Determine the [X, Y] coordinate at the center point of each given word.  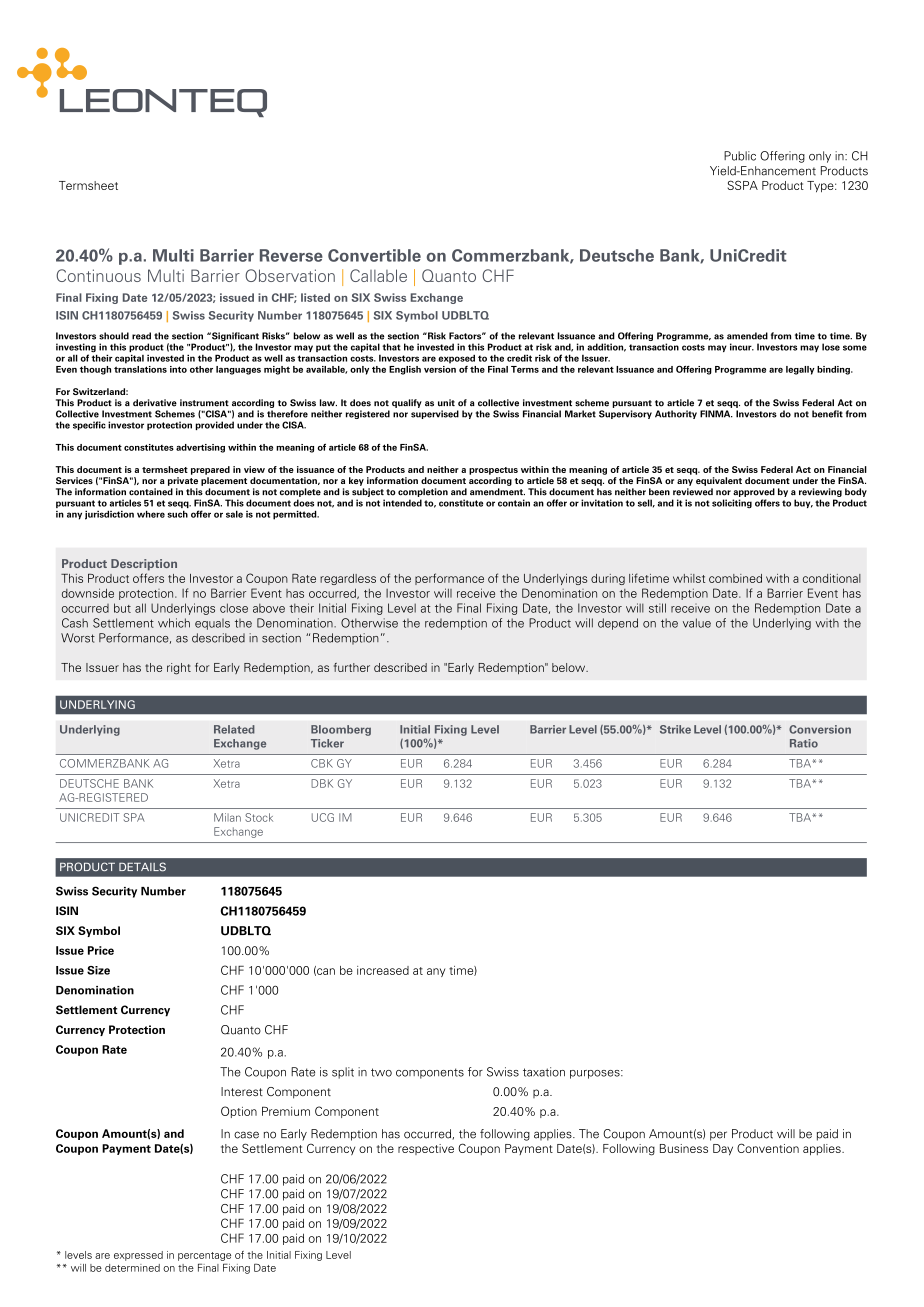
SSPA [743, 185]
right [179, 669]
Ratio [804, 743]
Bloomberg [341, 730]
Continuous [98, 275]
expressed [138, 1256]
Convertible [374, 255]
